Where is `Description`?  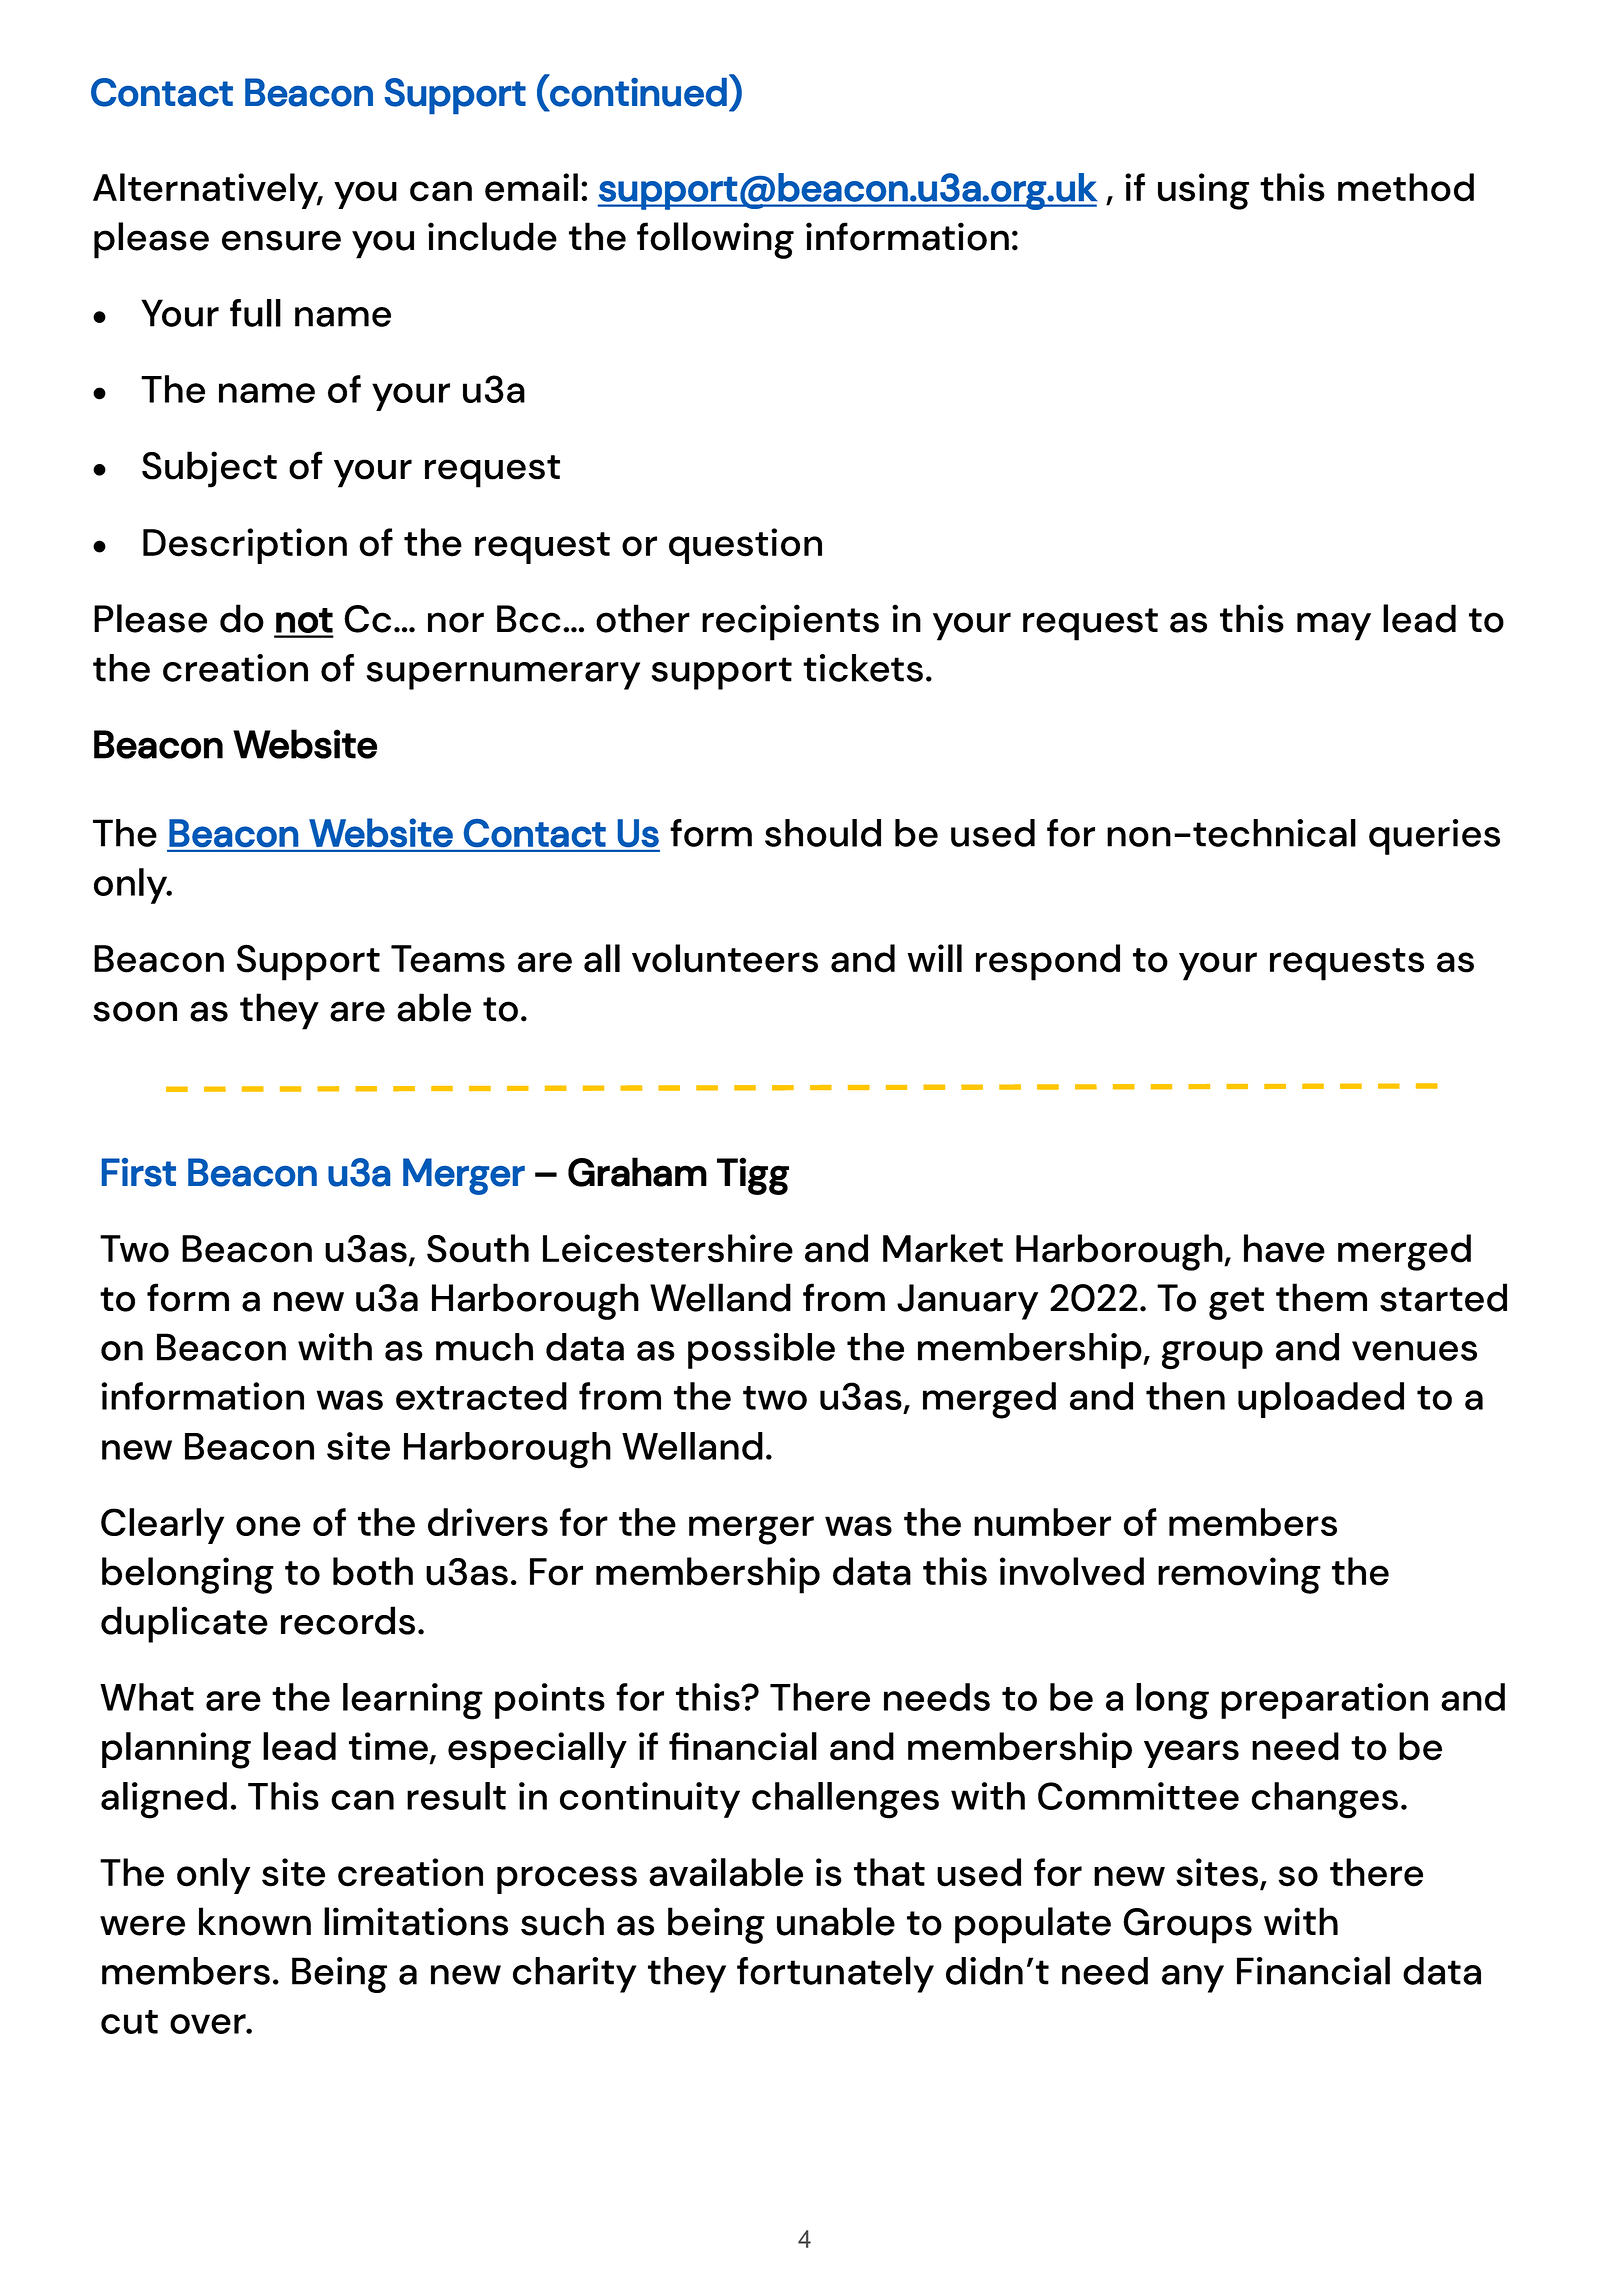 Description is located at coordinates (245, 546).
